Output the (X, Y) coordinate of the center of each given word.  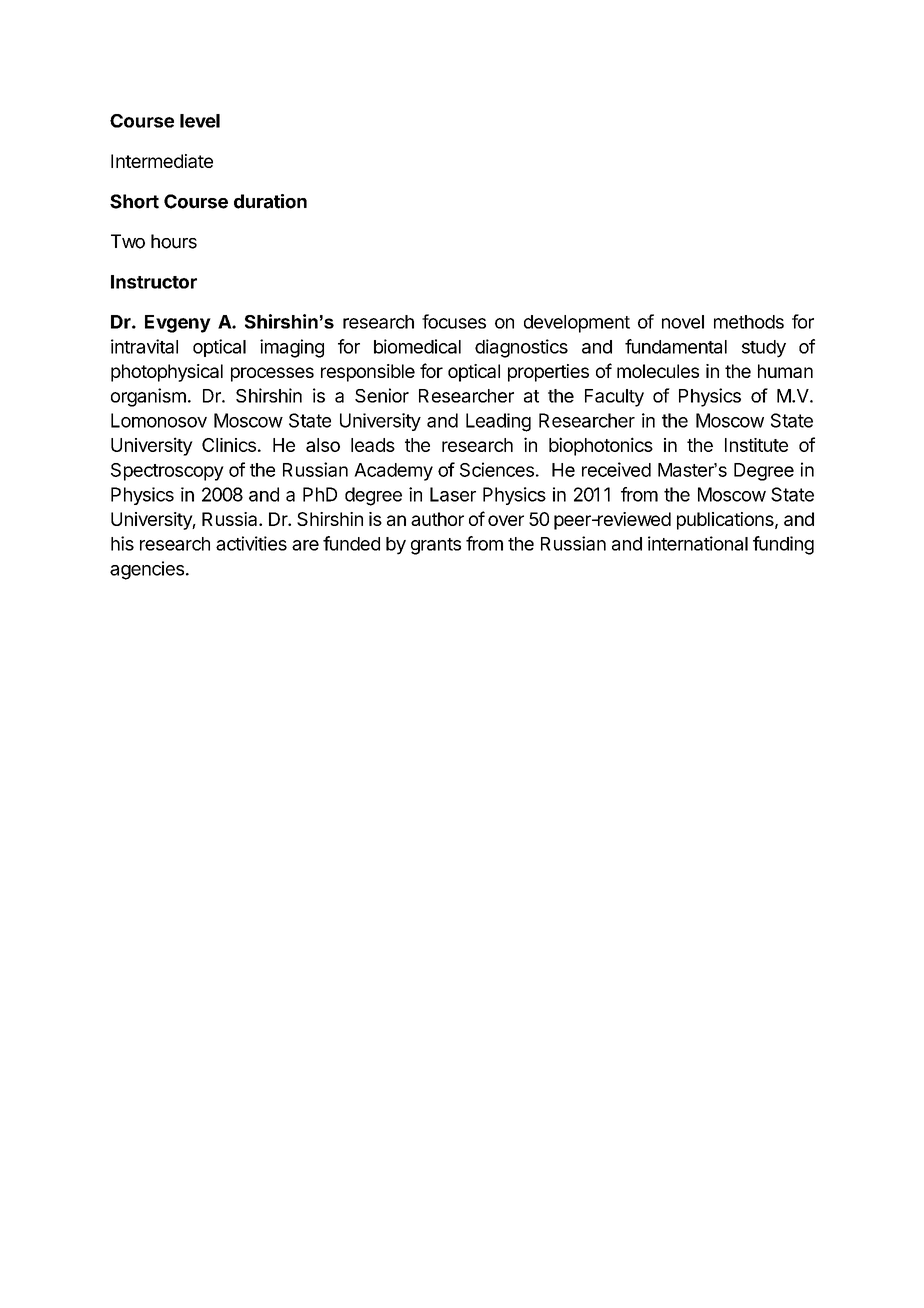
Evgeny (178, 324)
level (200, 121)
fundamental (676, 346)
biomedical (417, 346)
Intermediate (162, 161)
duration (270, 201)
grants (436, 546)
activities (251, 543)
